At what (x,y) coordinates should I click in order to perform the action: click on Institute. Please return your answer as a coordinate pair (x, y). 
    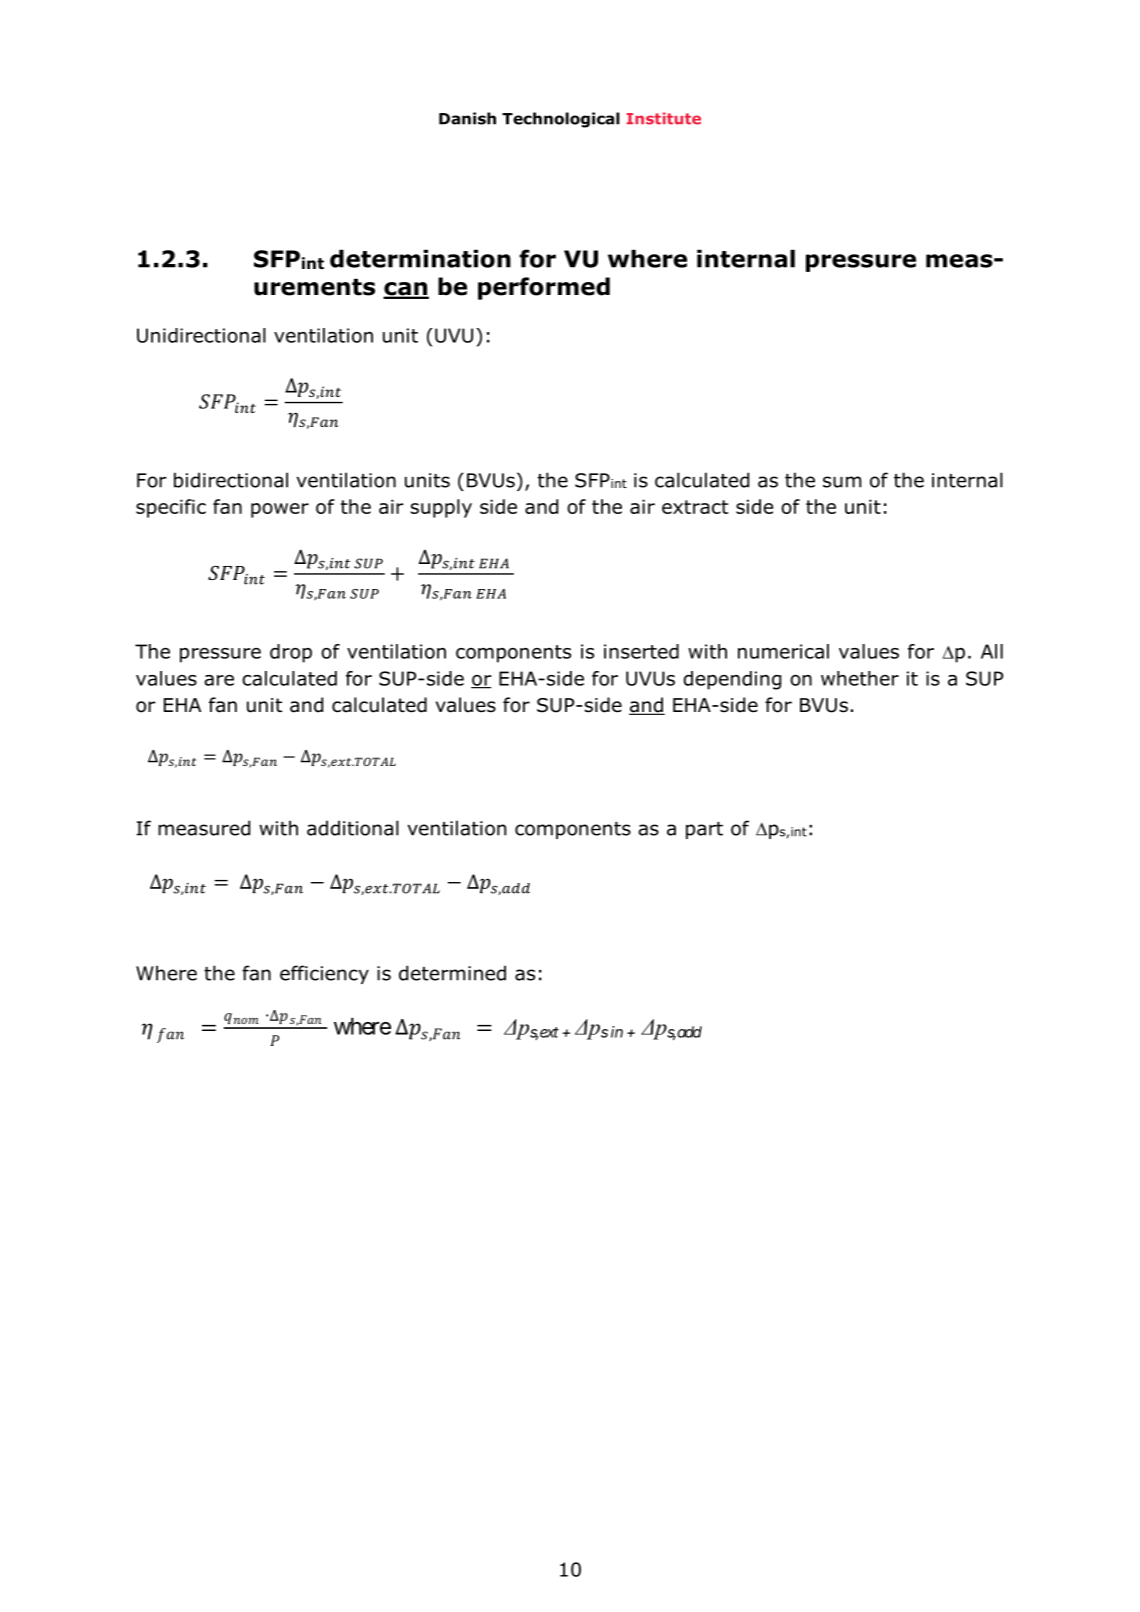
    Looking at the image, I should click on (663, 118).
